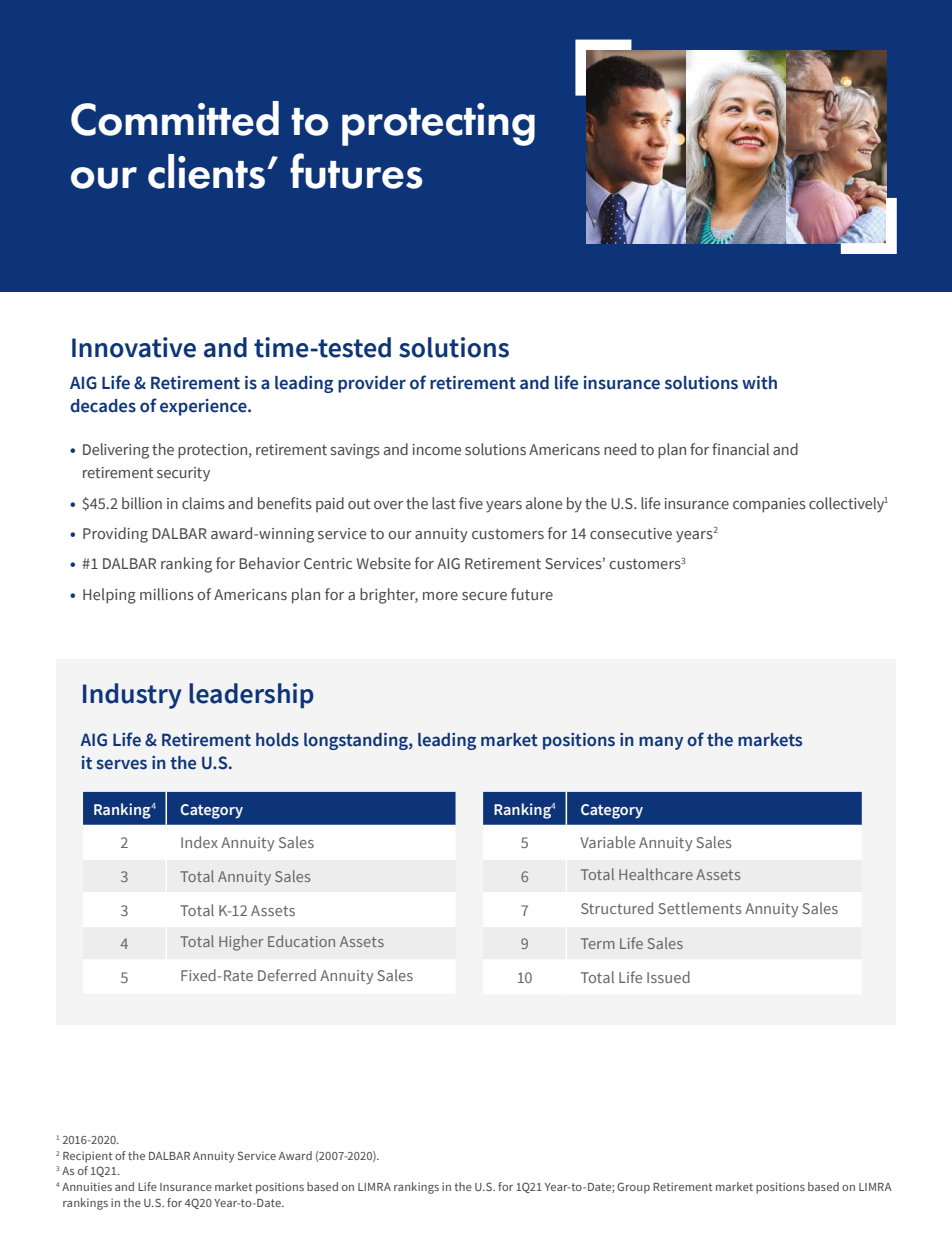 The width and height of the screenshot is (952, 1233). I want to click on Committed, so click(175, 118).
